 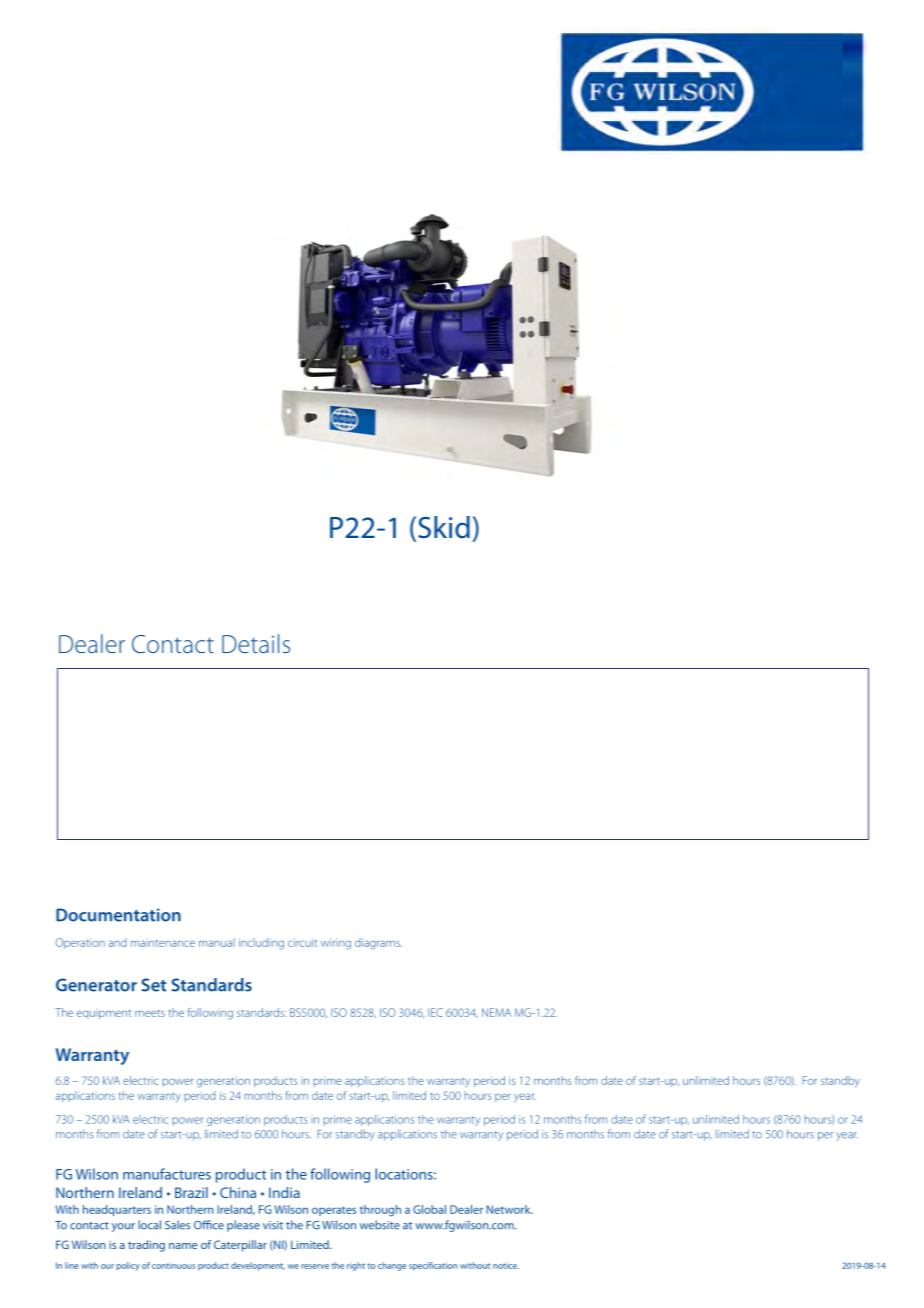 I want to click on manual, so click(x=217, y=942).
